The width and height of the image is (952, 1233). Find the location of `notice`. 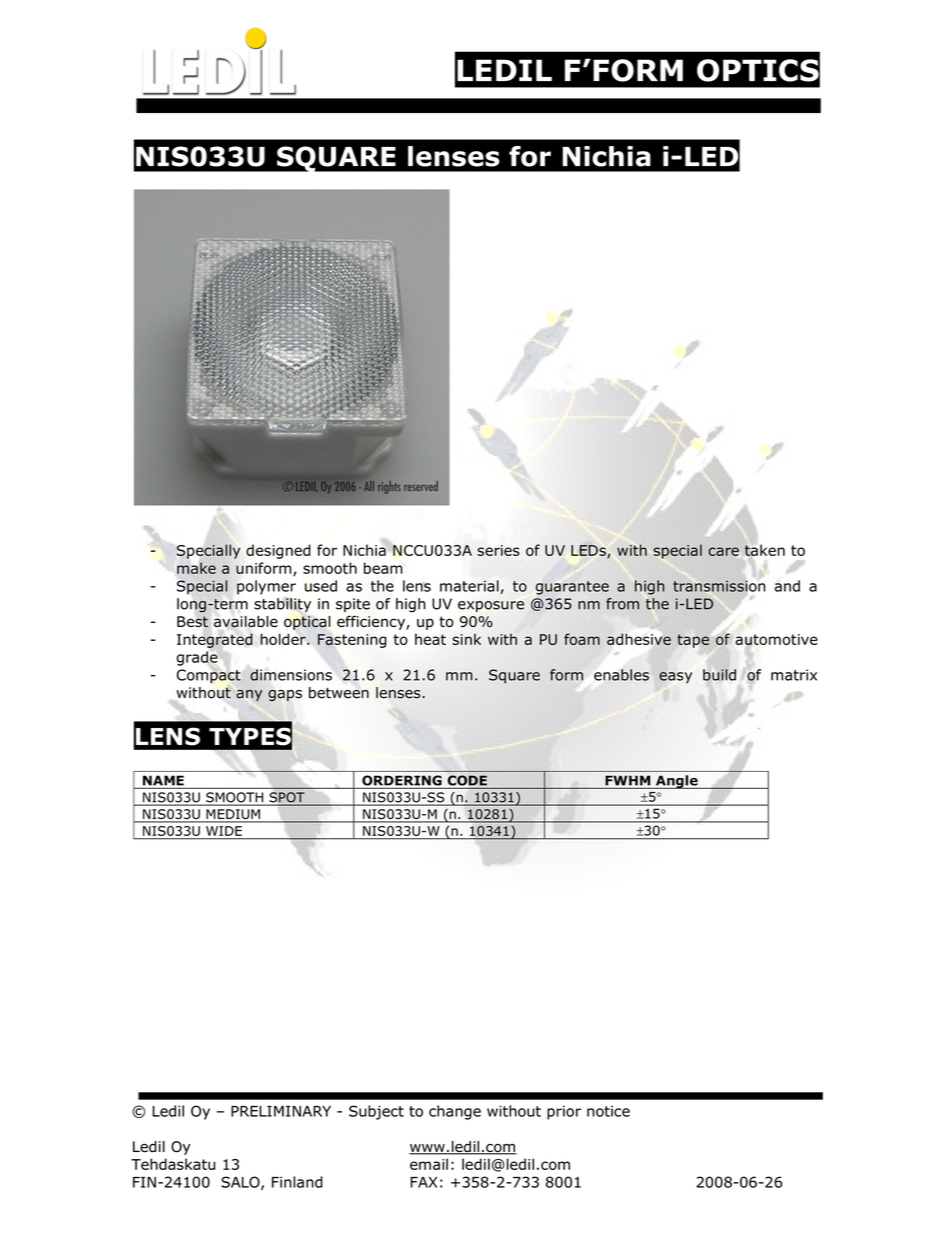

notice is located at coordinates (608, 1111).
